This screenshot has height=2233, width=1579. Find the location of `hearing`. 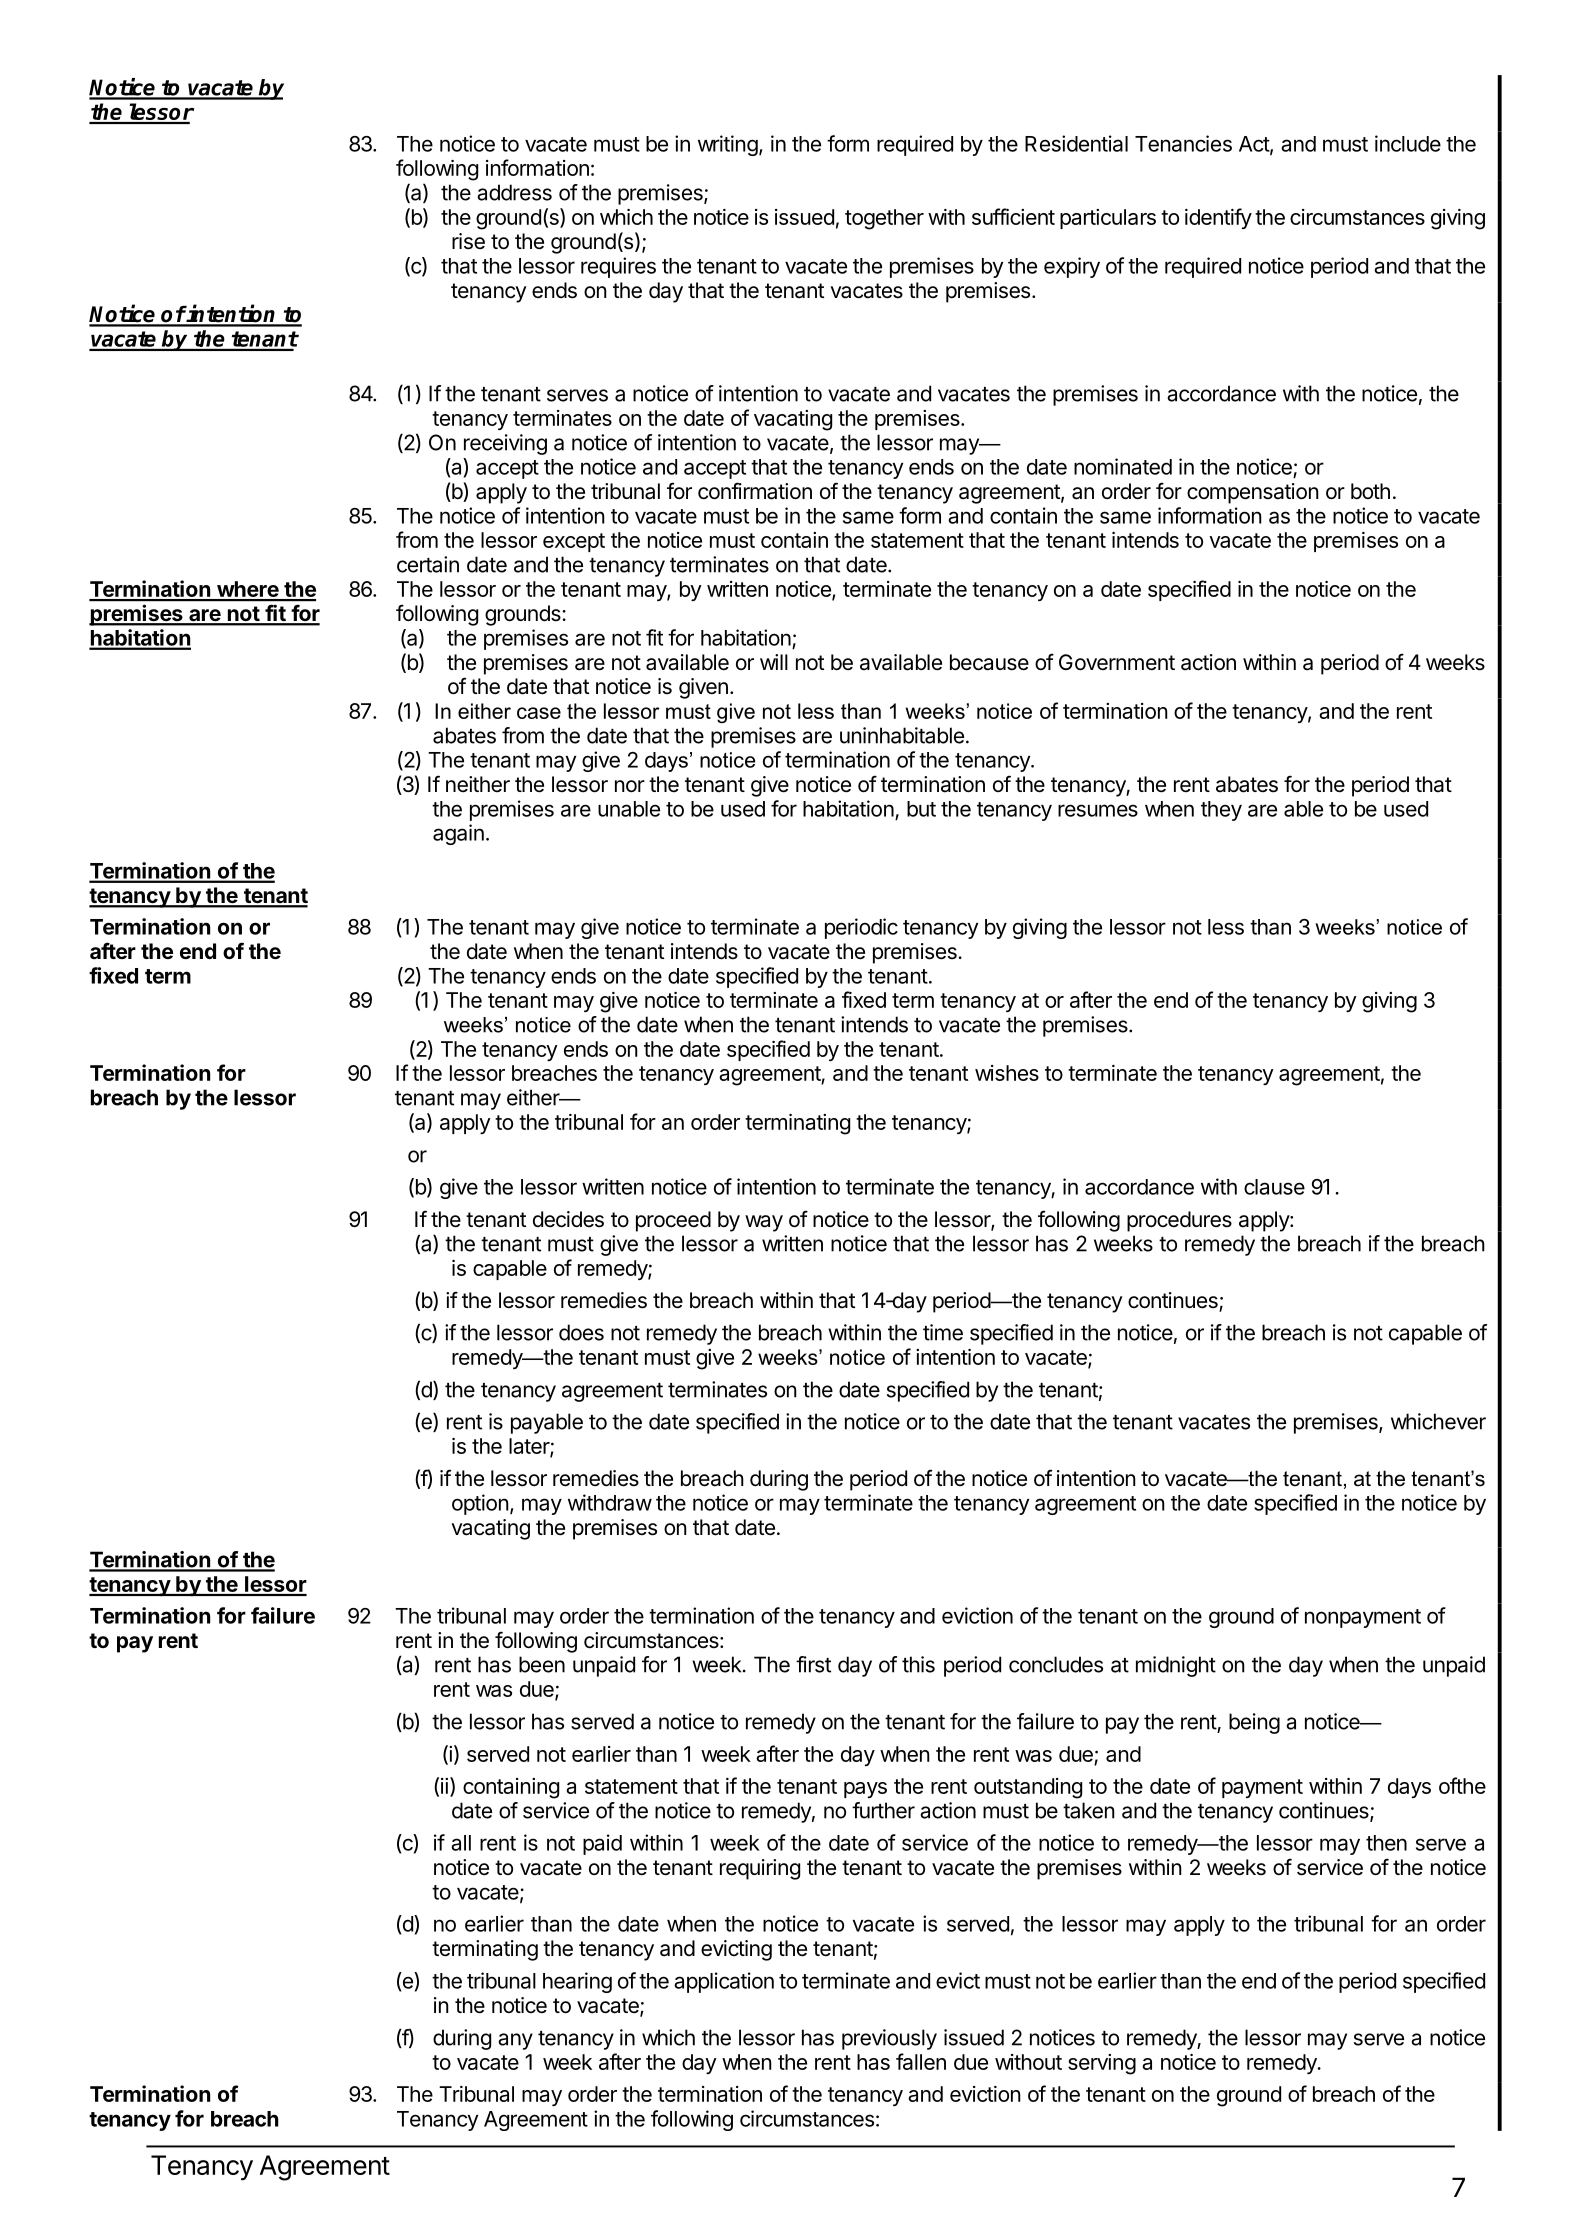

hearing is located at coordinates (577, 1982).
